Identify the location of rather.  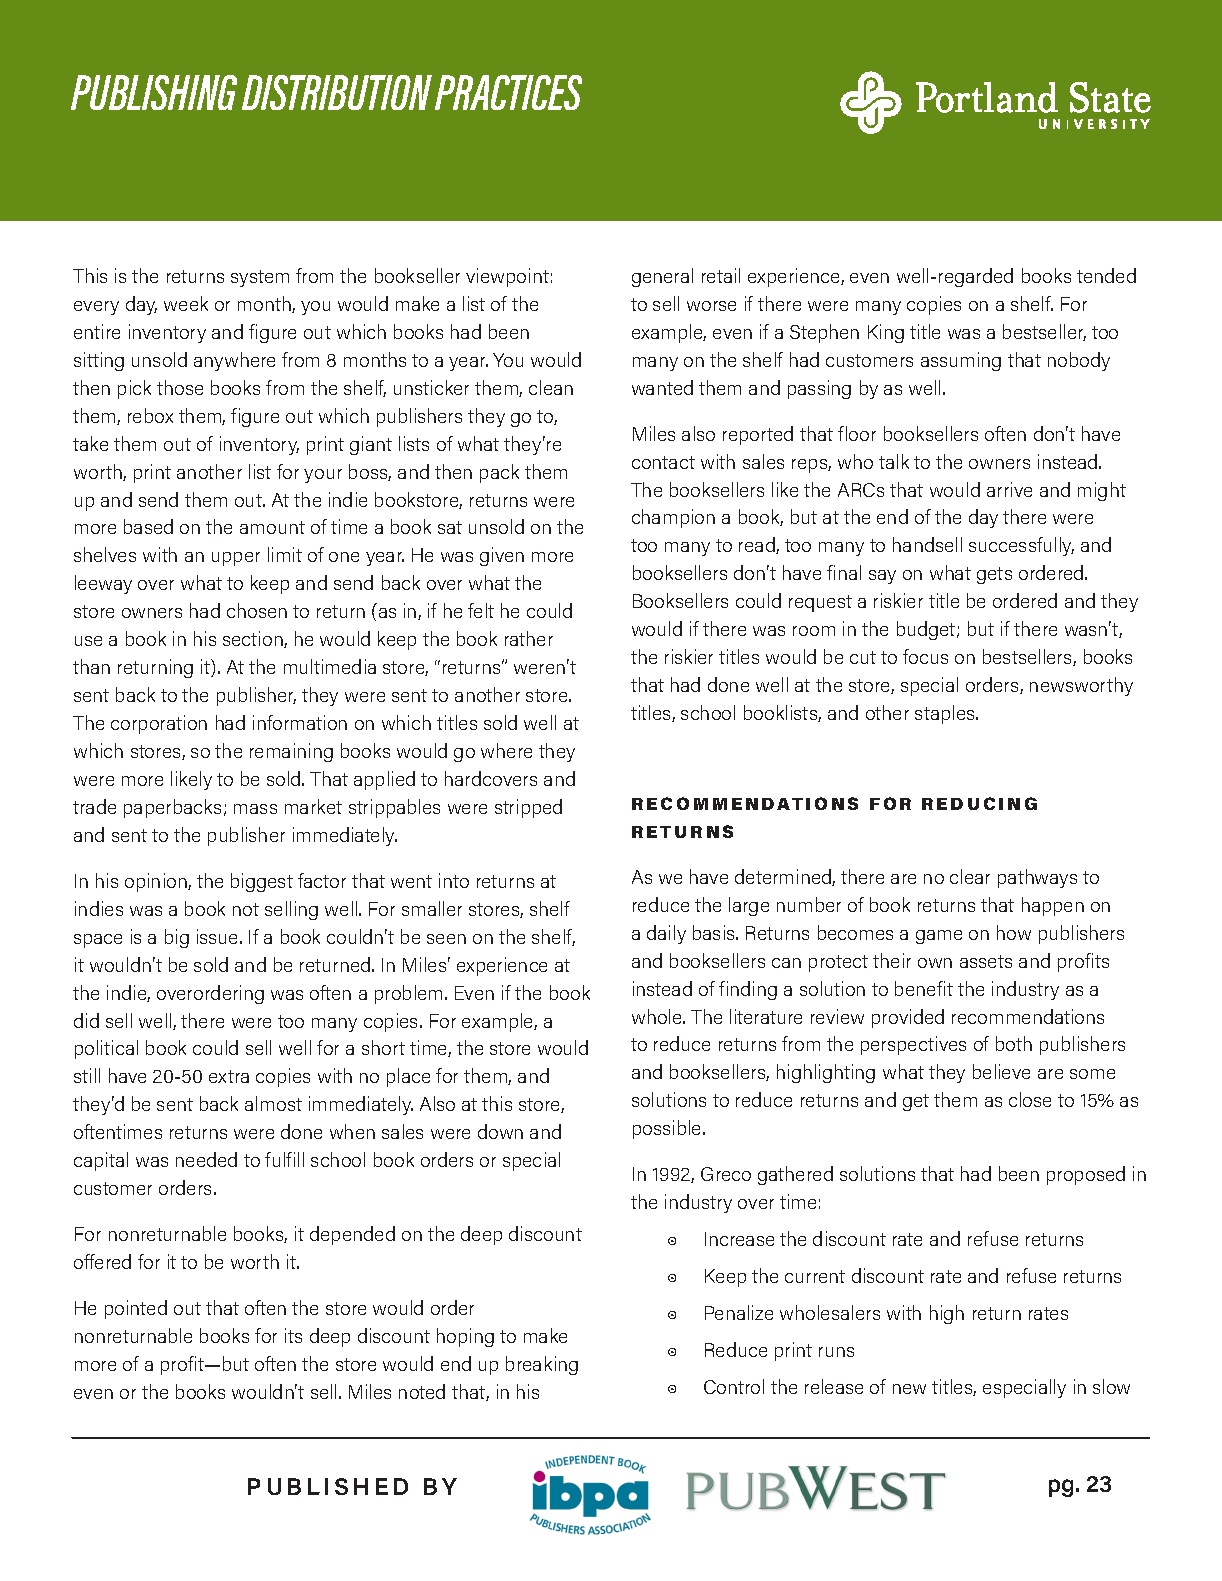
(529, 638).
